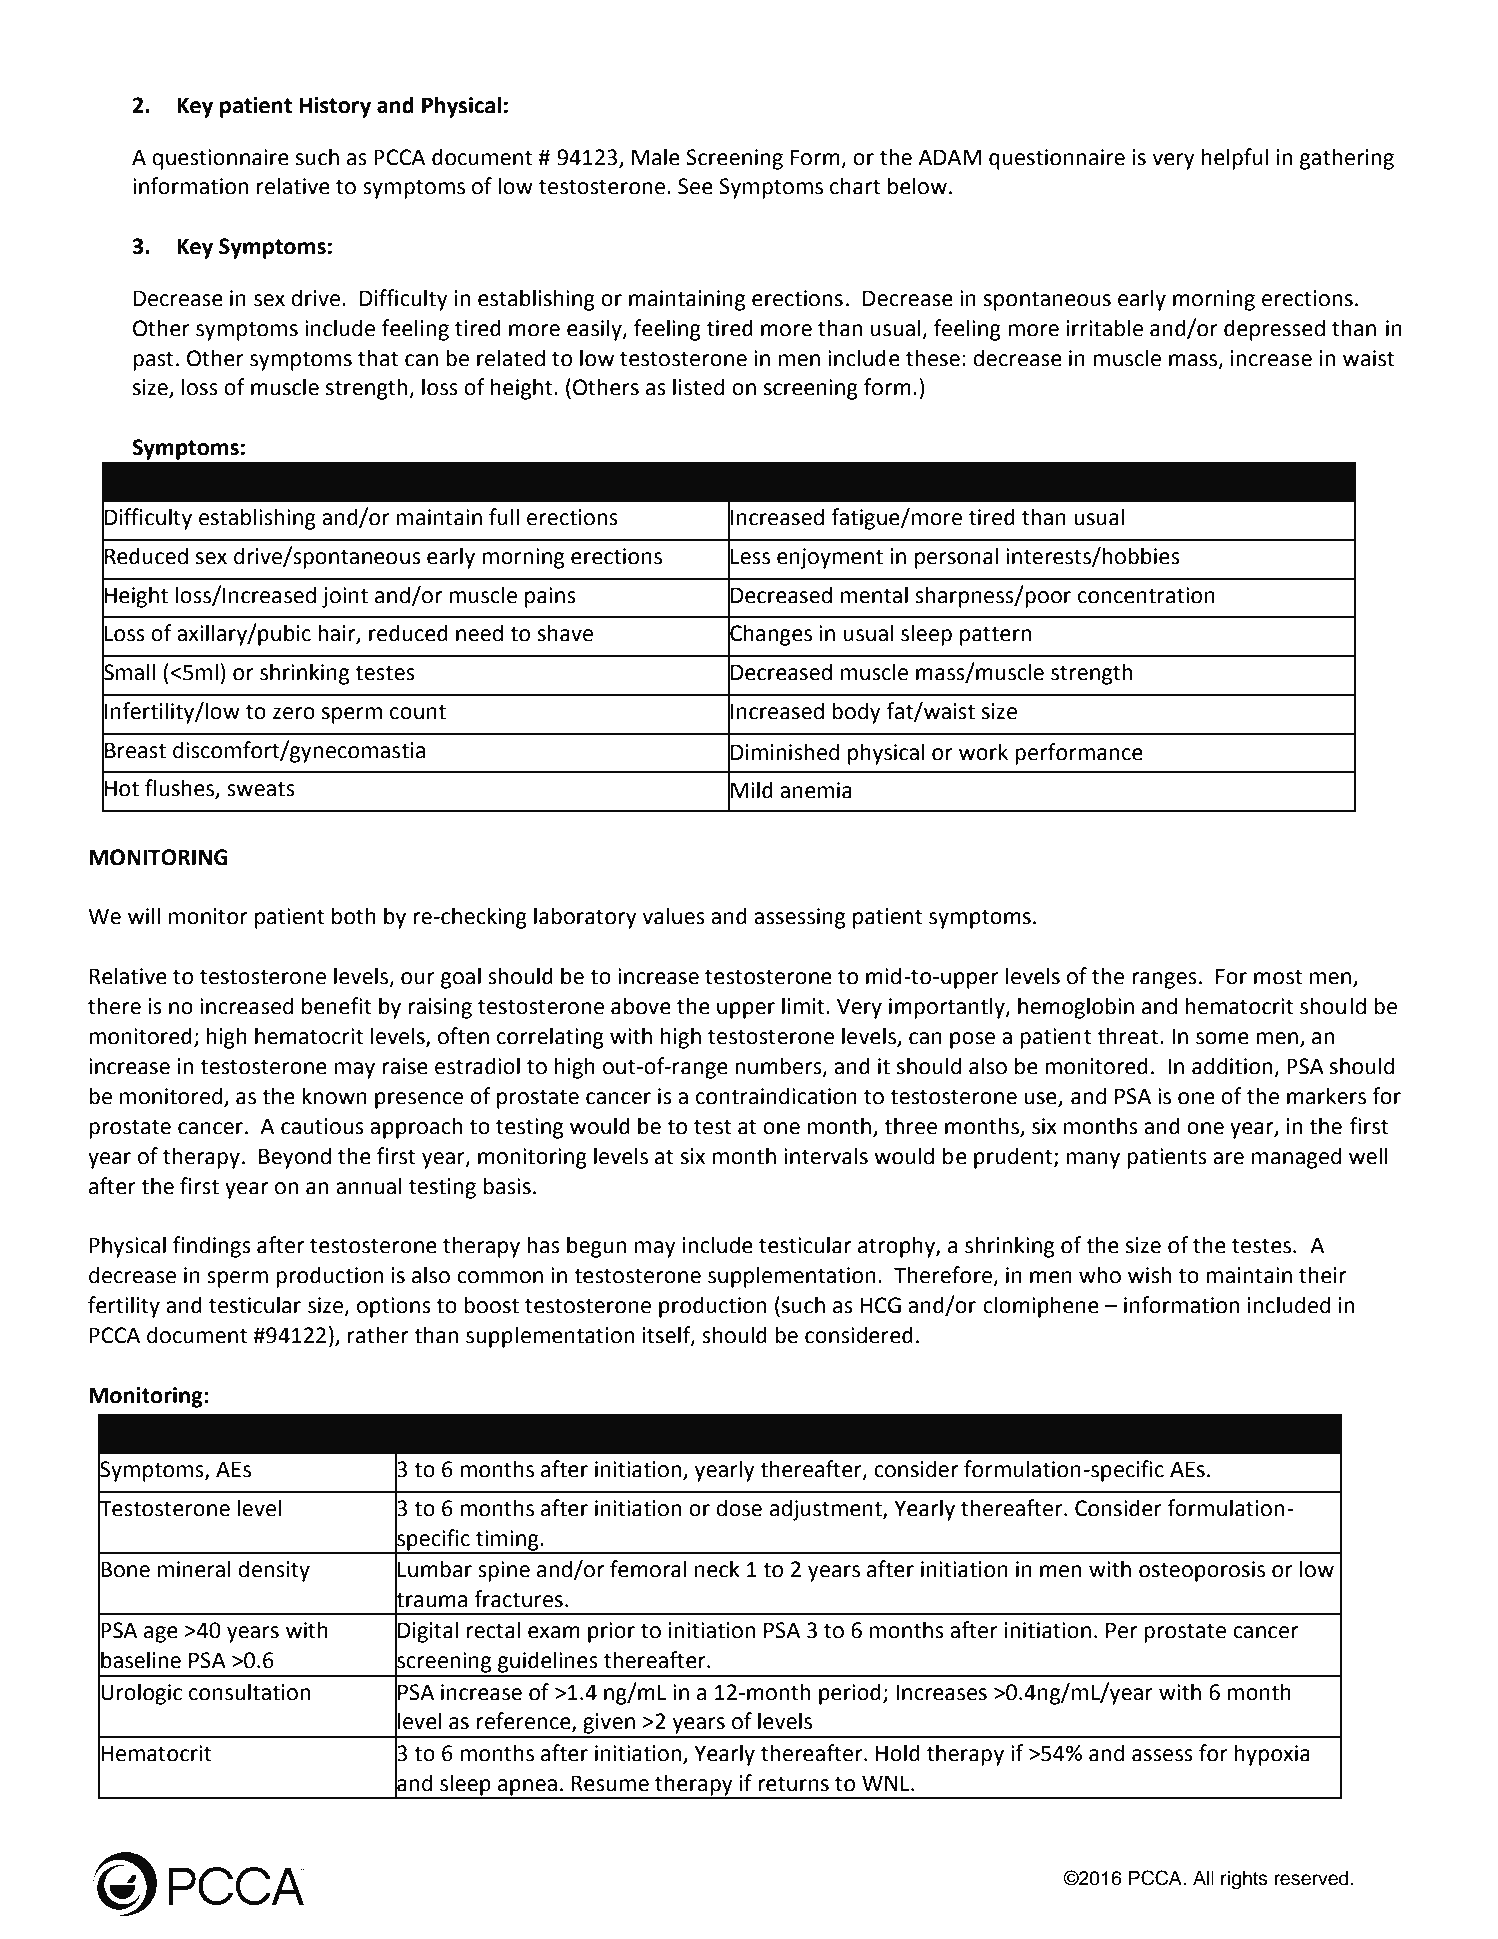 The height and width of the screenshot is (1939, 1498). I want to click on zero, so click(294, 713).
